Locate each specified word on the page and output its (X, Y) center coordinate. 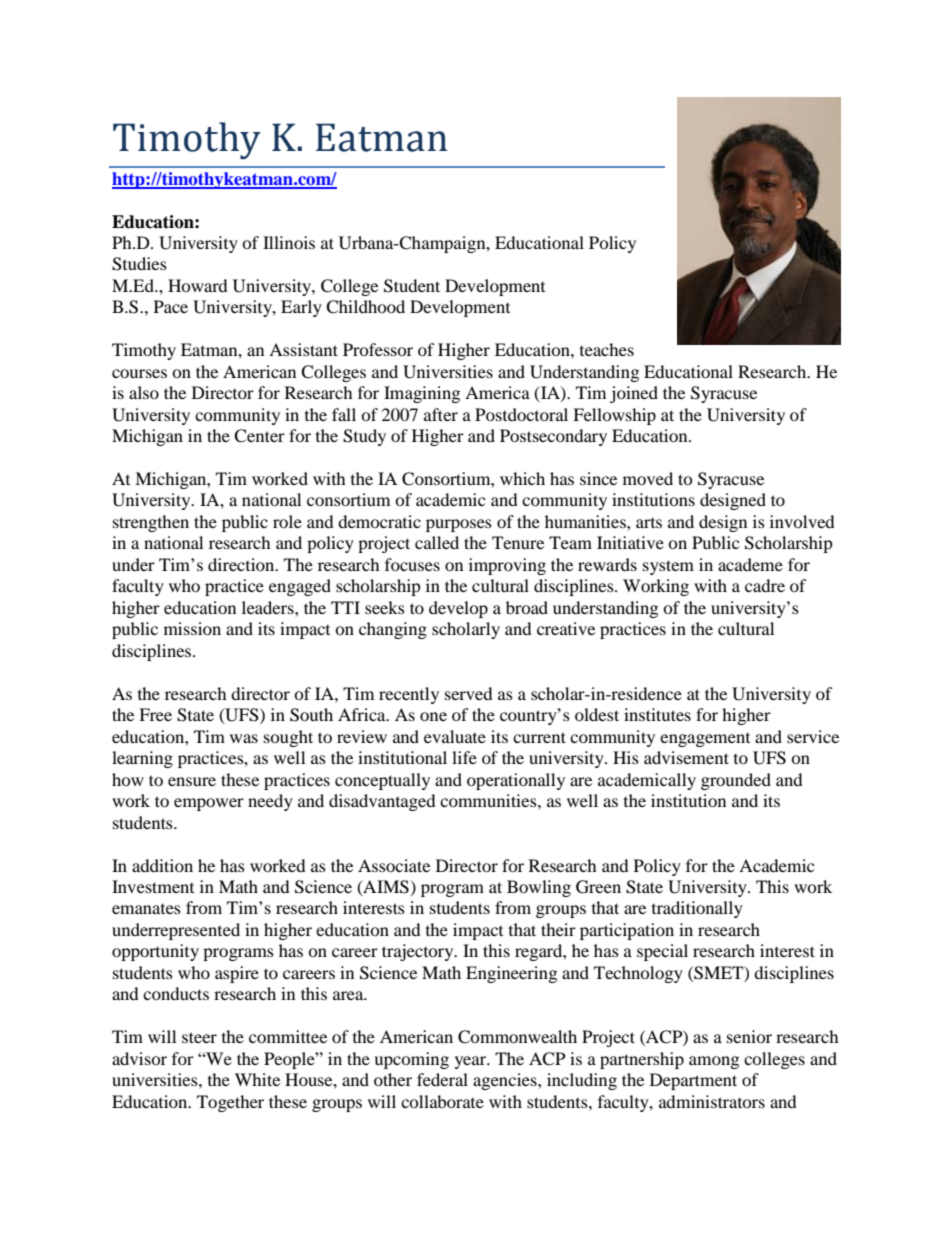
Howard (198, 285)
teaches (607, 349)
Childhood (365, 307)
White (257, 1079)
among (714, 1062)
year (472, 1062)
